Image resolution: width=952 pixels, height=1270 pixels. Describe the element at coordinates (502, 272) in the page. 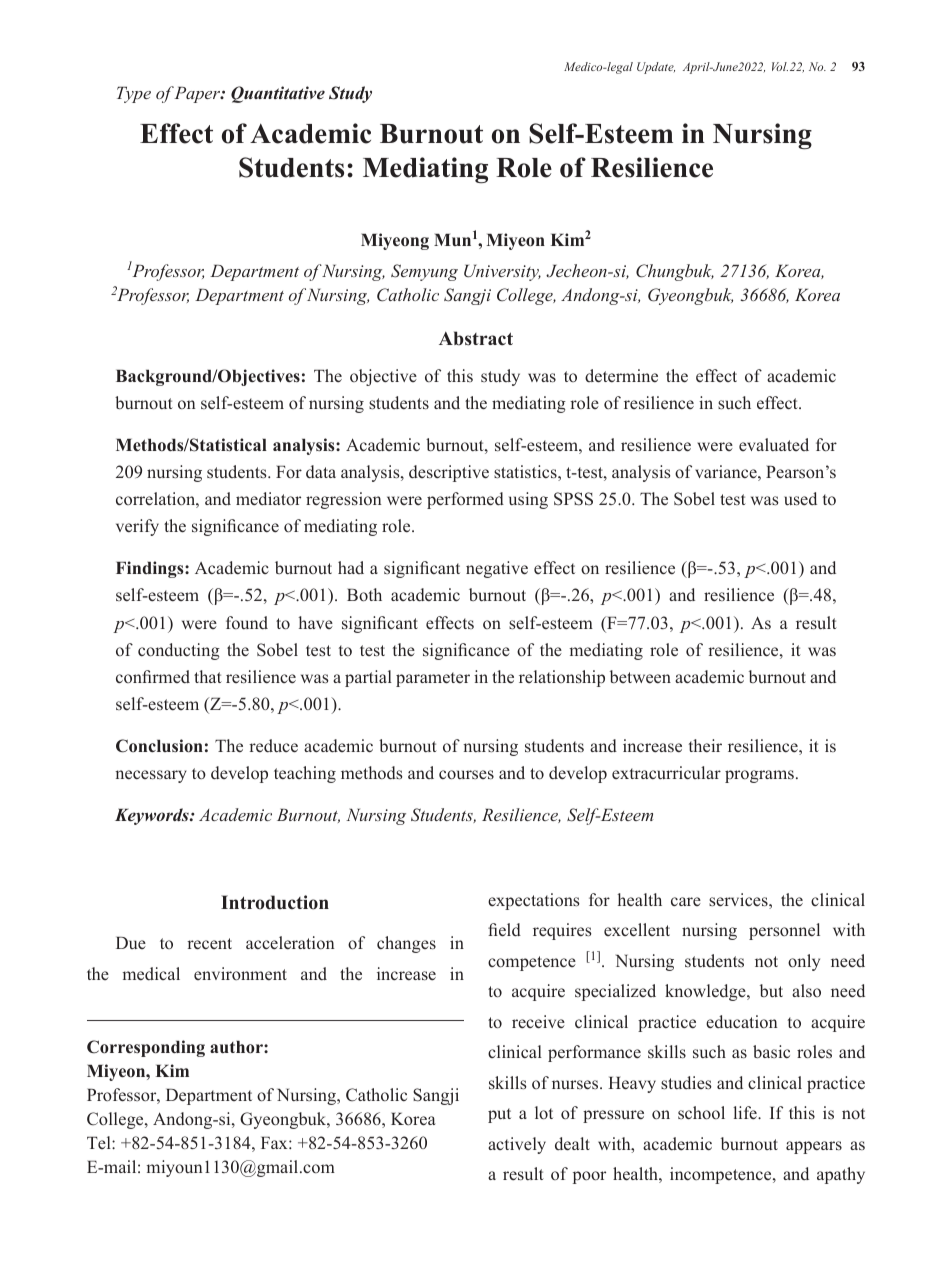

I see `University` at that location.
